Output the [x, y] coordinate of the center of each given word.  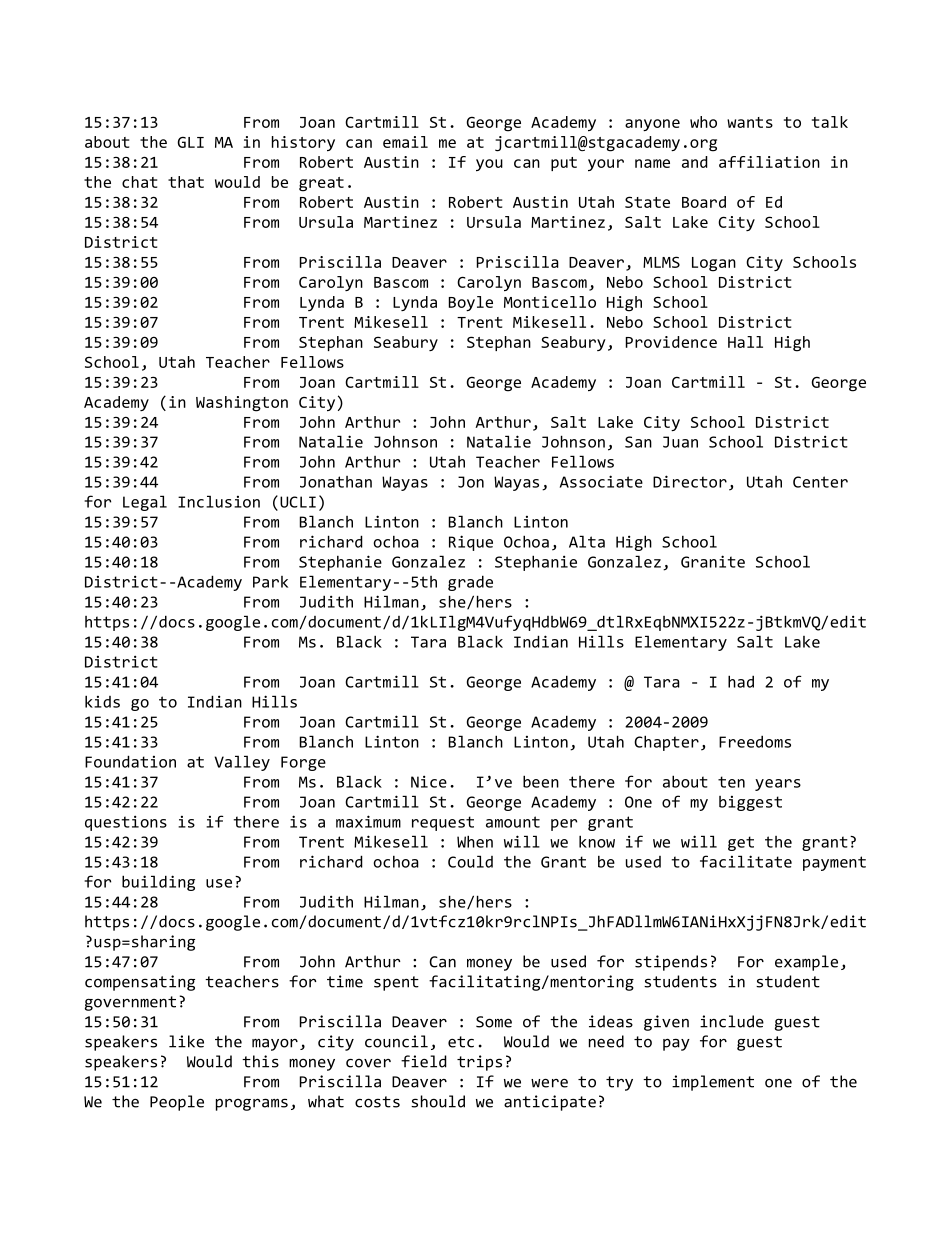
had [741, 681]
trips [479, 1063]
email [405, 142]
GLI [191, 142]
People [177, 1103]
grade [470, 583]
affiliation [769, 162]
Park [270, 582]
